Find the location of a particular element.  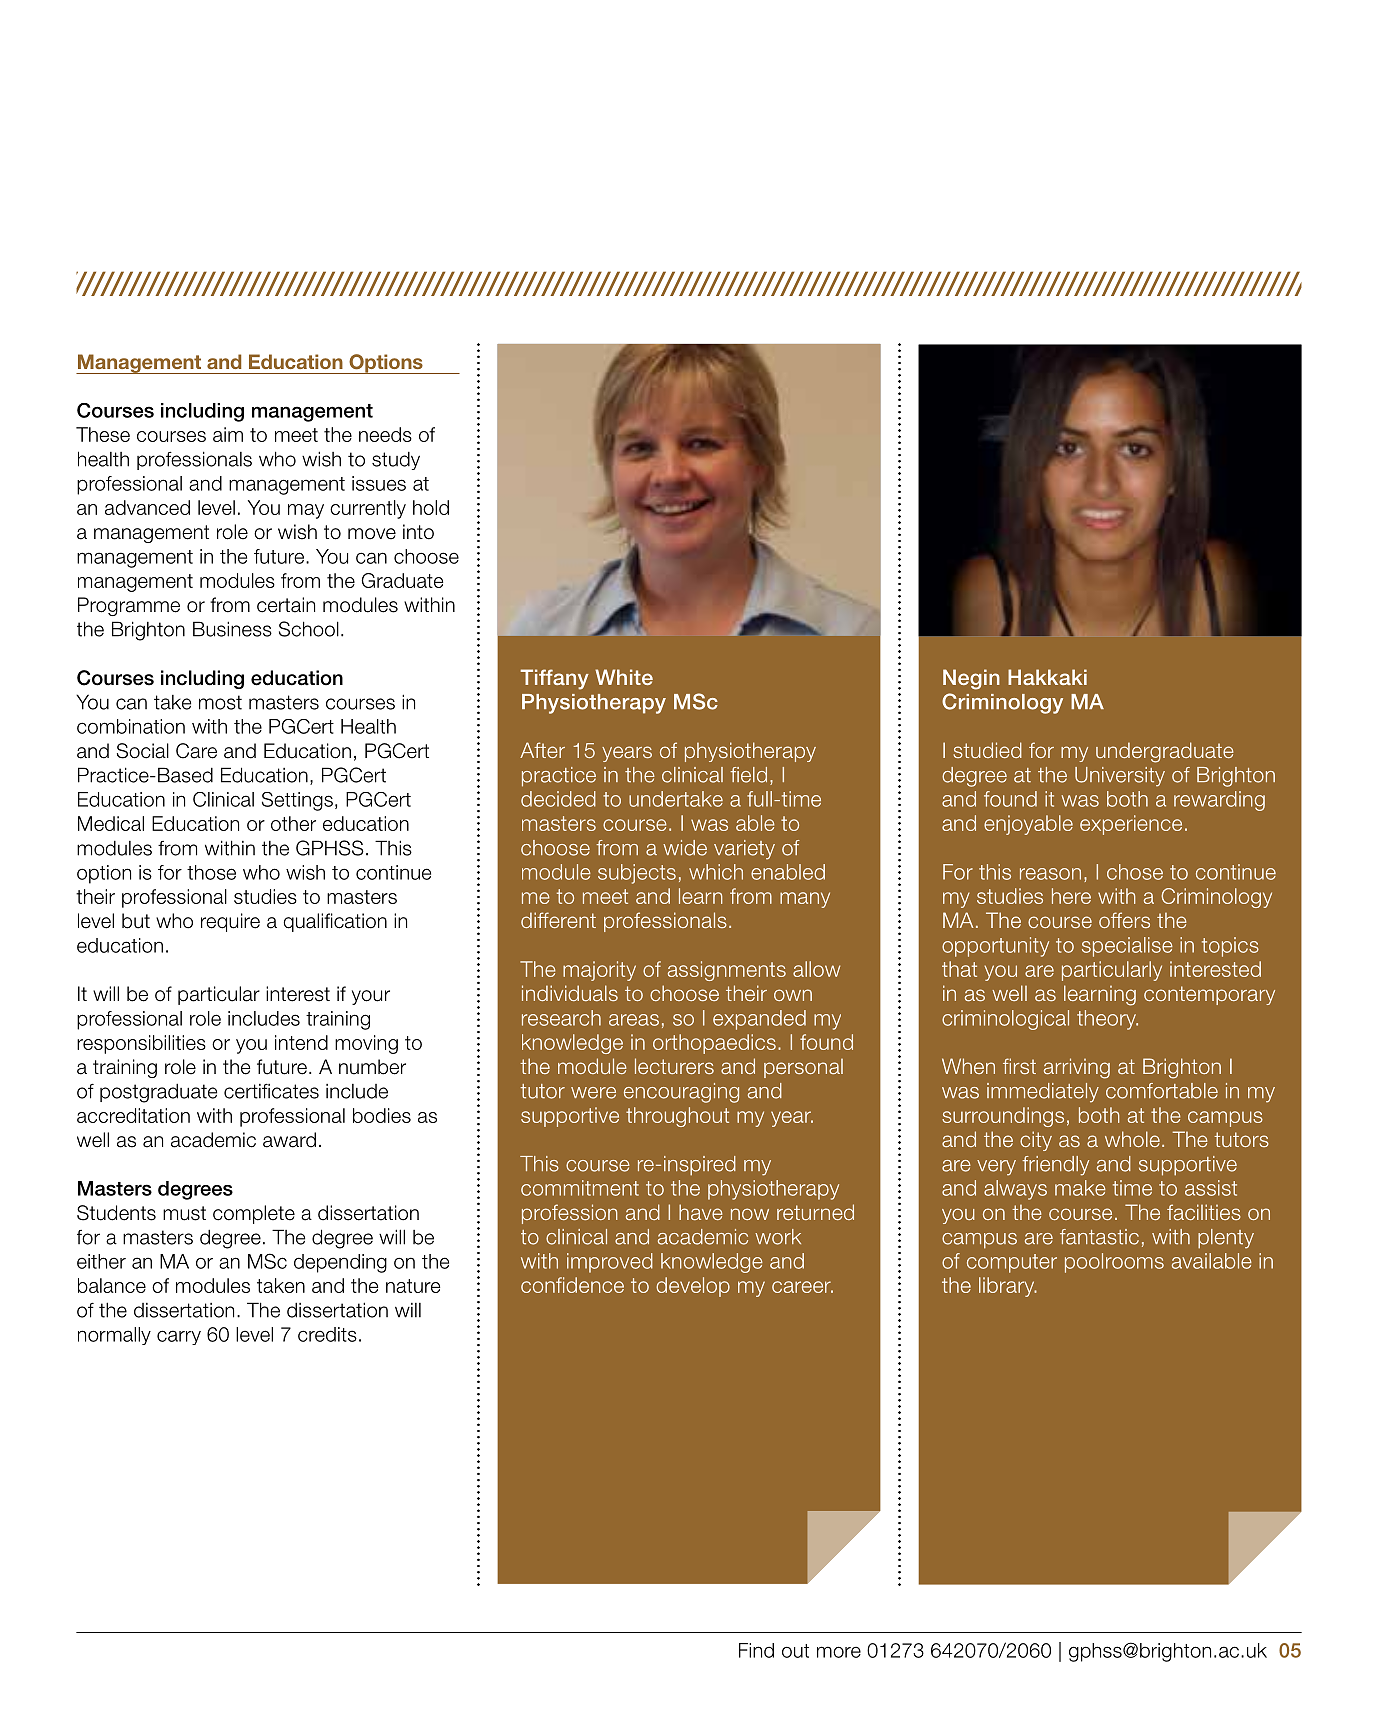

Find is located at coordinates (756, 1650).
